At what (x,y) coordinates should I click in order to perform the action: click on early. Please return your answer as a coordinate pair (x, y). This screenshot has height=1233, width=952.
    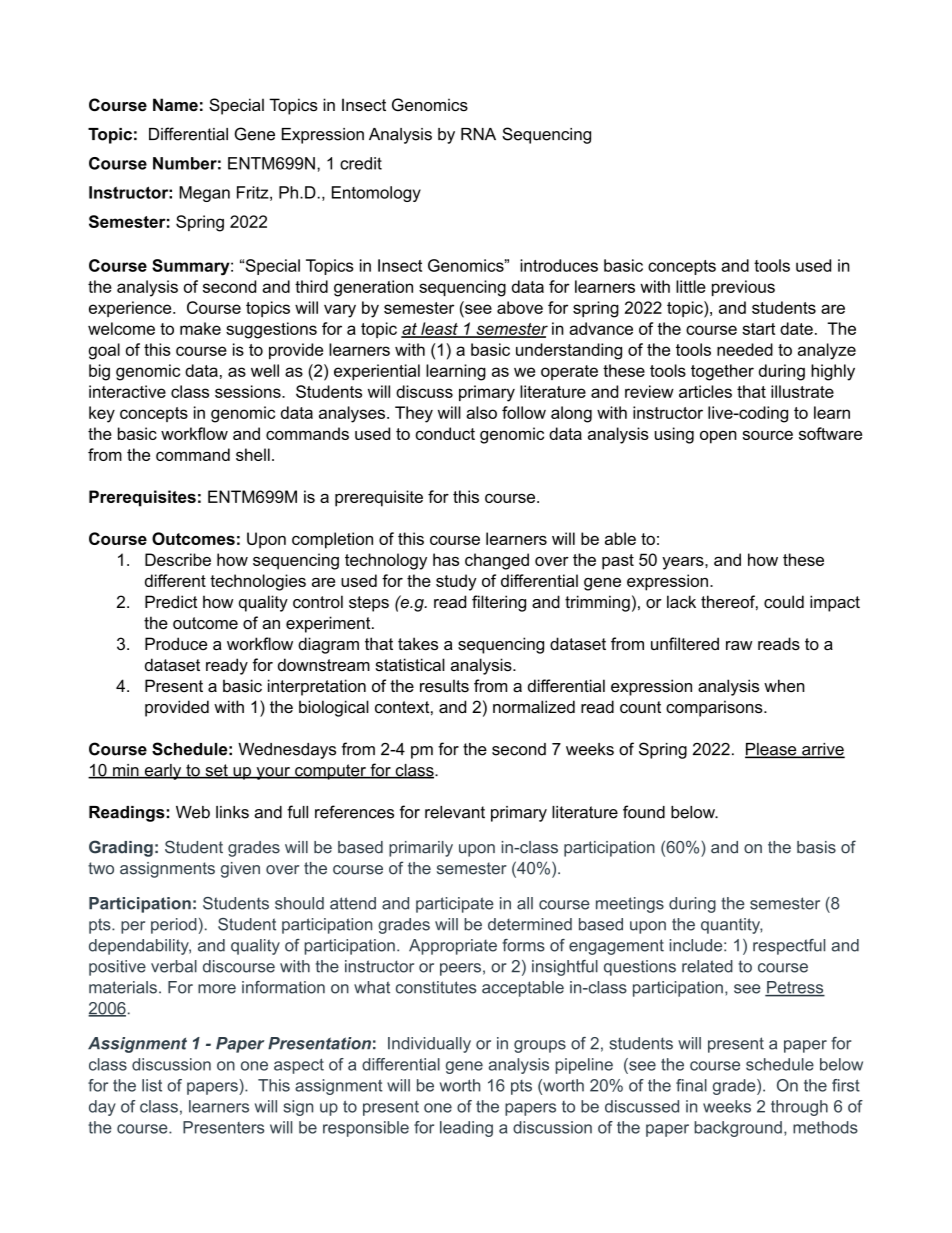
    Looking at the image, I should click on (163, 772).
